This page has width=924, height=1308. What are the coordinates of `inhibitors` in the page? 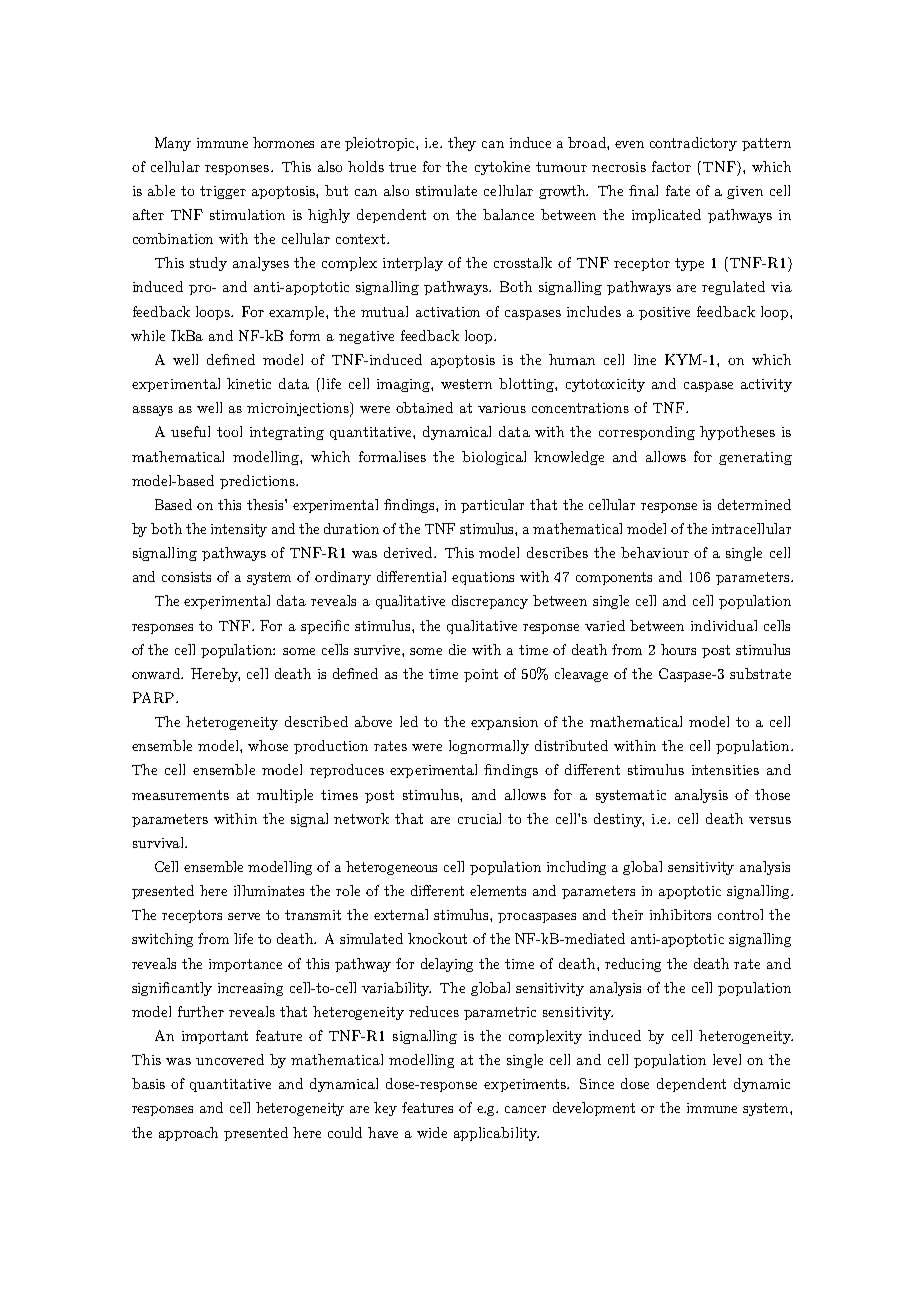 It's located at (680, 914).
